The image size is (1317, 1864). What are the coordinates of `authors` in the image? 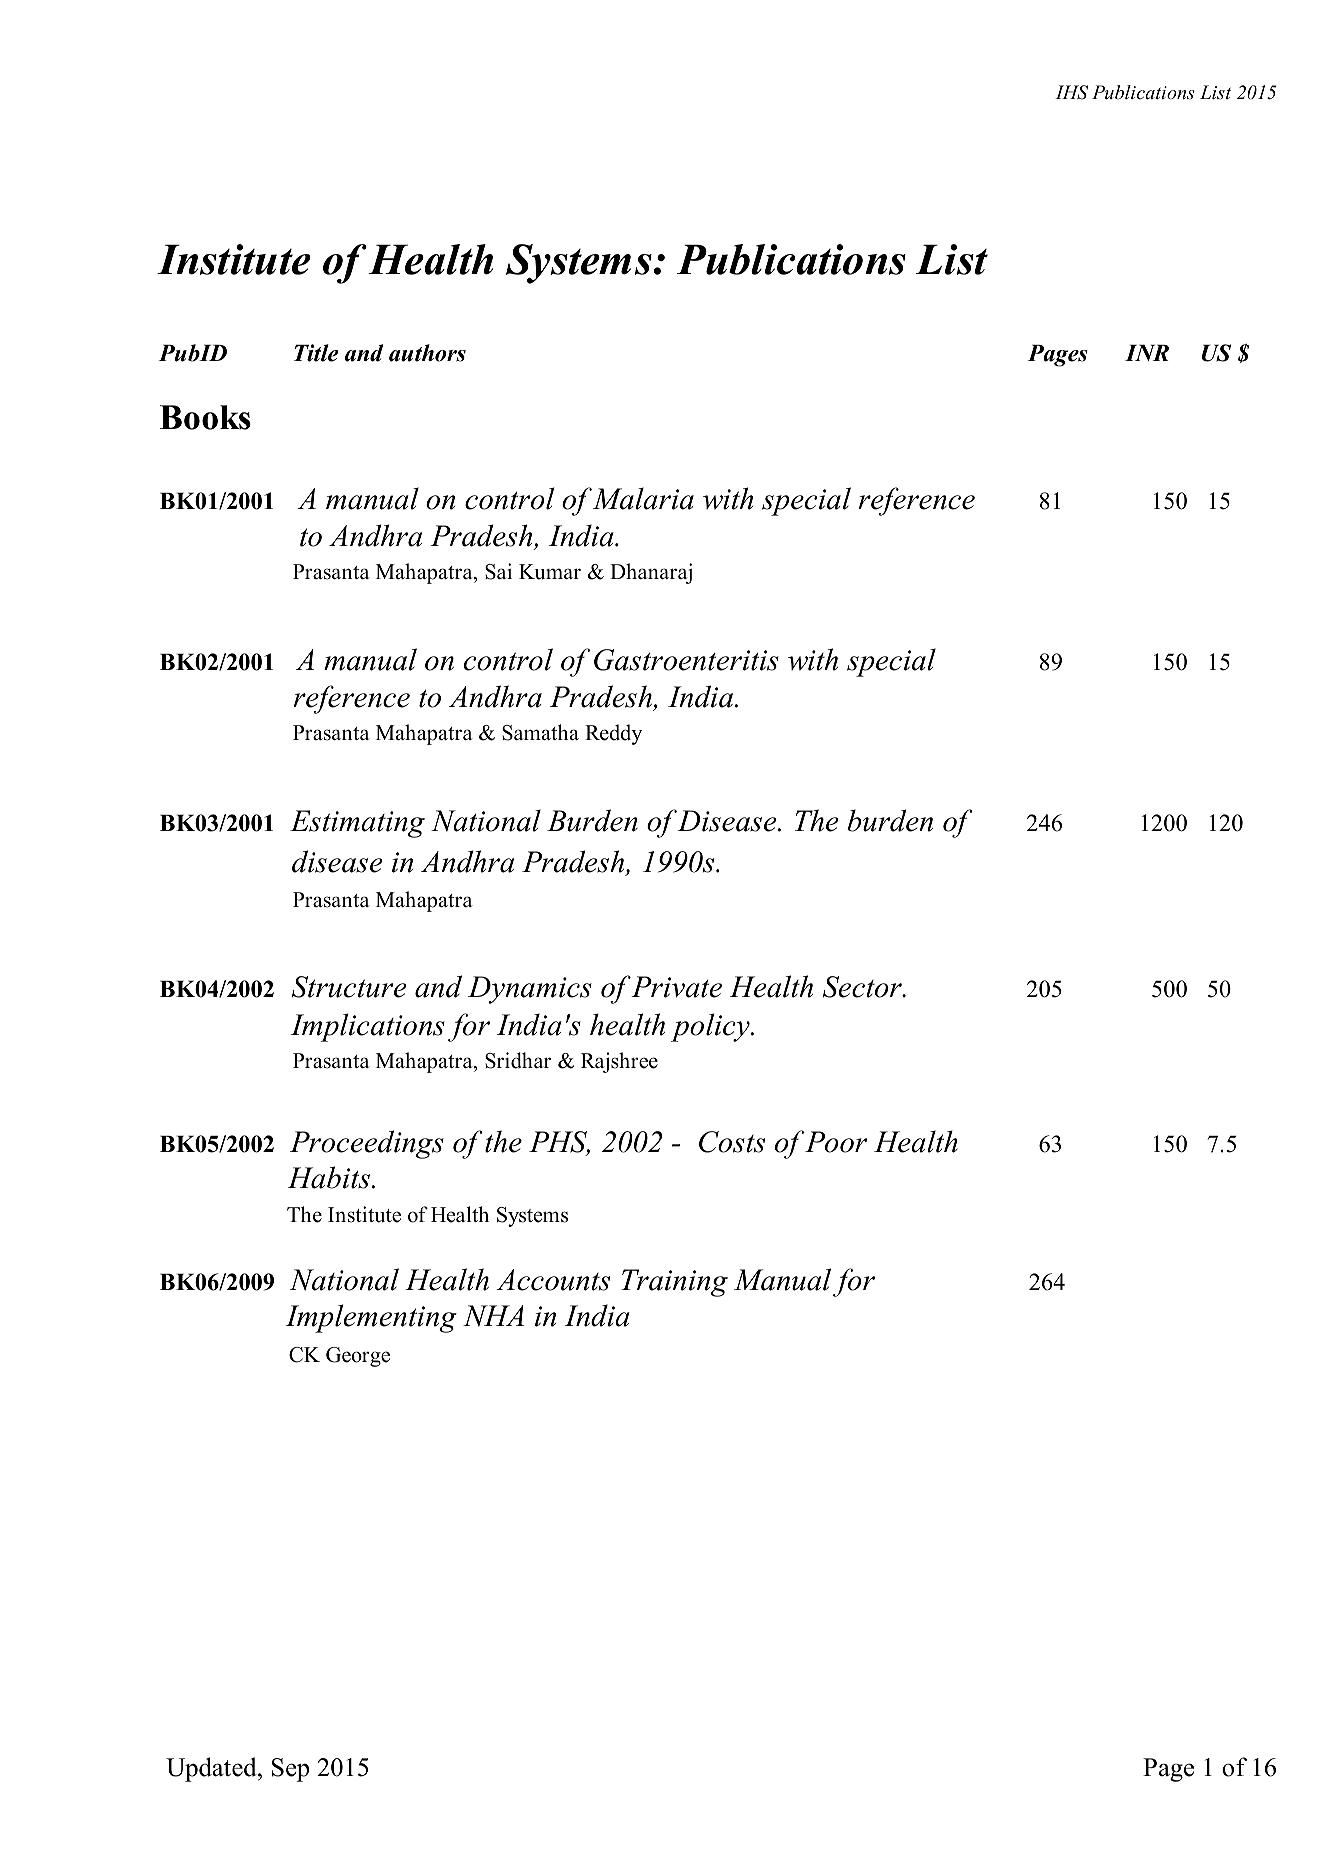 It's located at (427, 353).
